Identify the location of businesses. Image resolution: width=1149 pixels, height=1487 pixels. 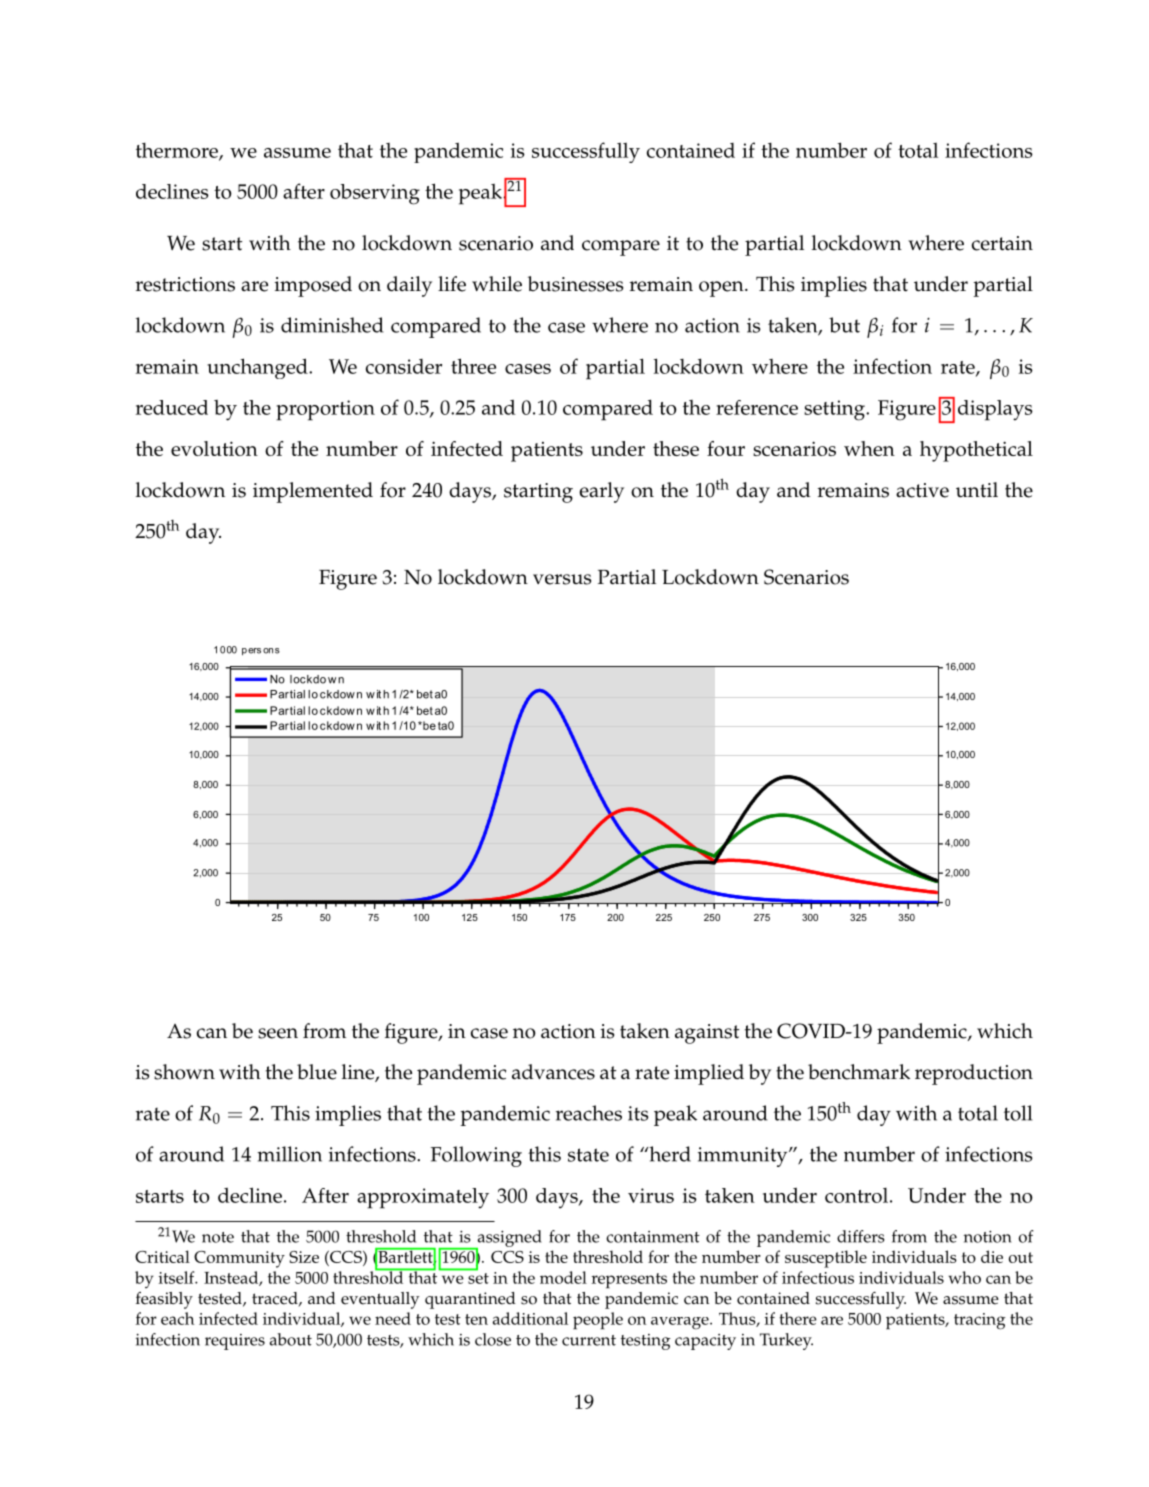
(575, 284).
